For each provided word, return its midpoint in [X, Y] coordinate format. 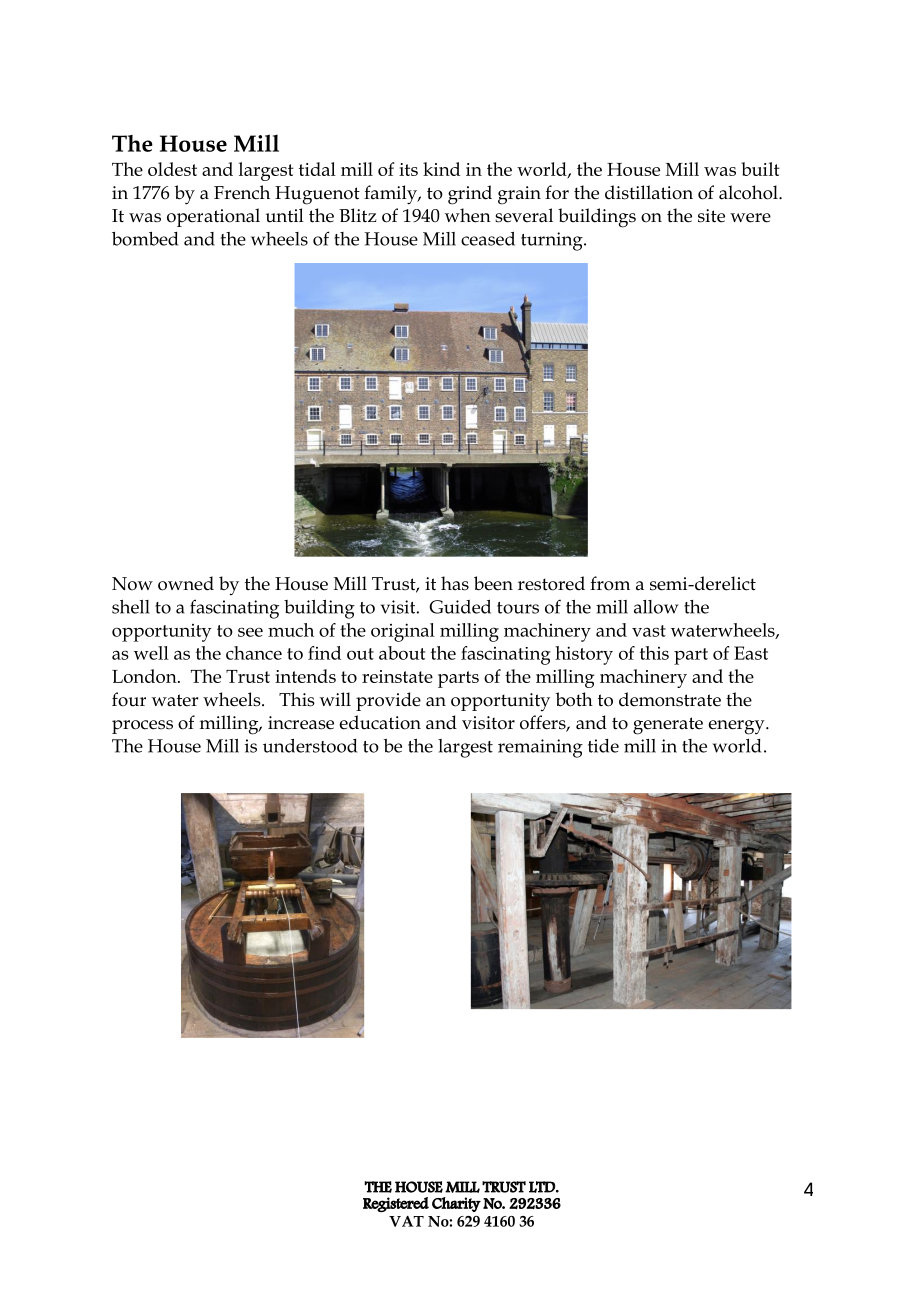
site [711, 216]
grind [470, 195]
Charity [456, 1204]
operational [213, 217]
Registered [396, 1204]
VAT [406, 1221]
